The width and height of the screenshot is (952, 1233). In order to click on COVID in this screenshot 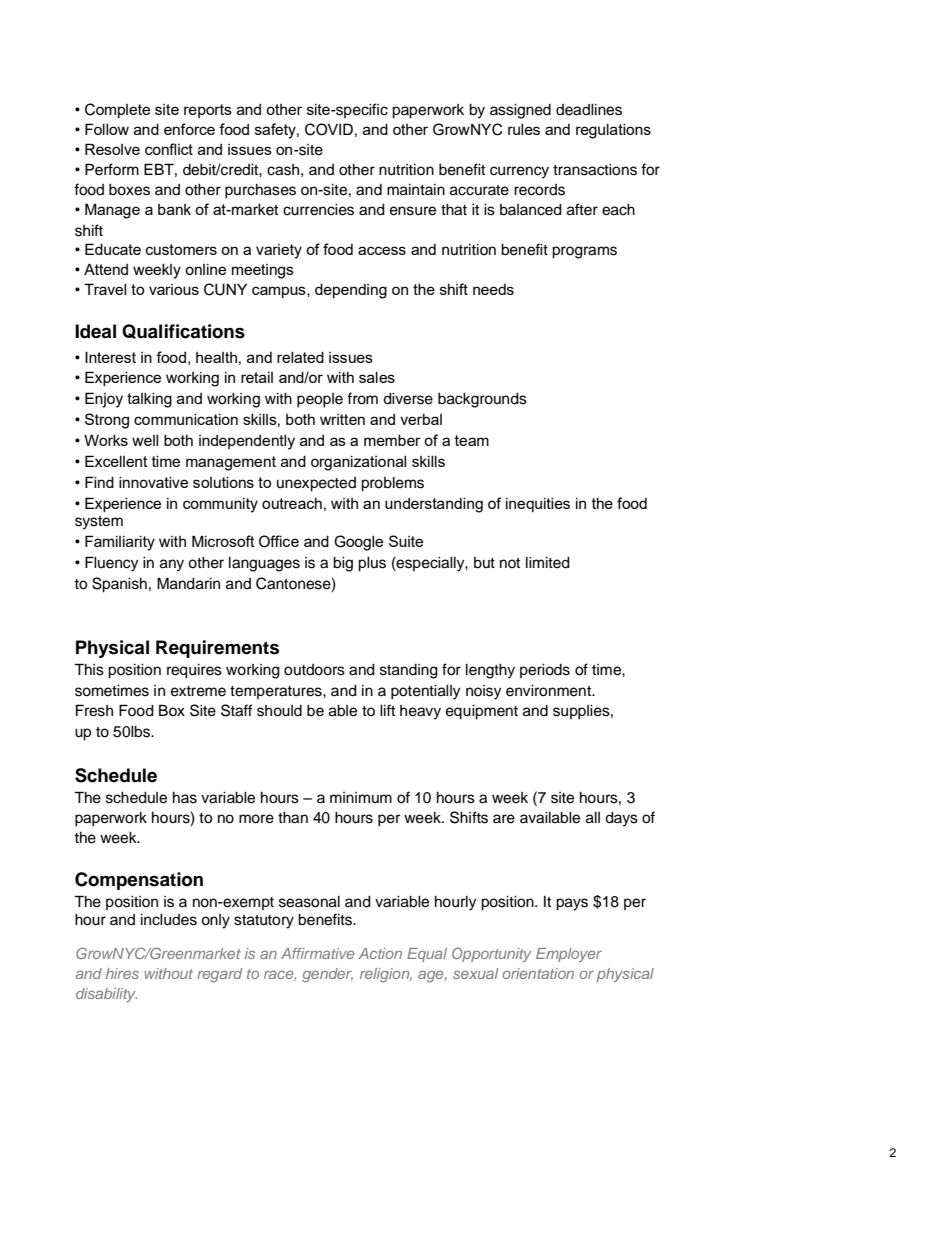, I will do `click(329, 129)`.
